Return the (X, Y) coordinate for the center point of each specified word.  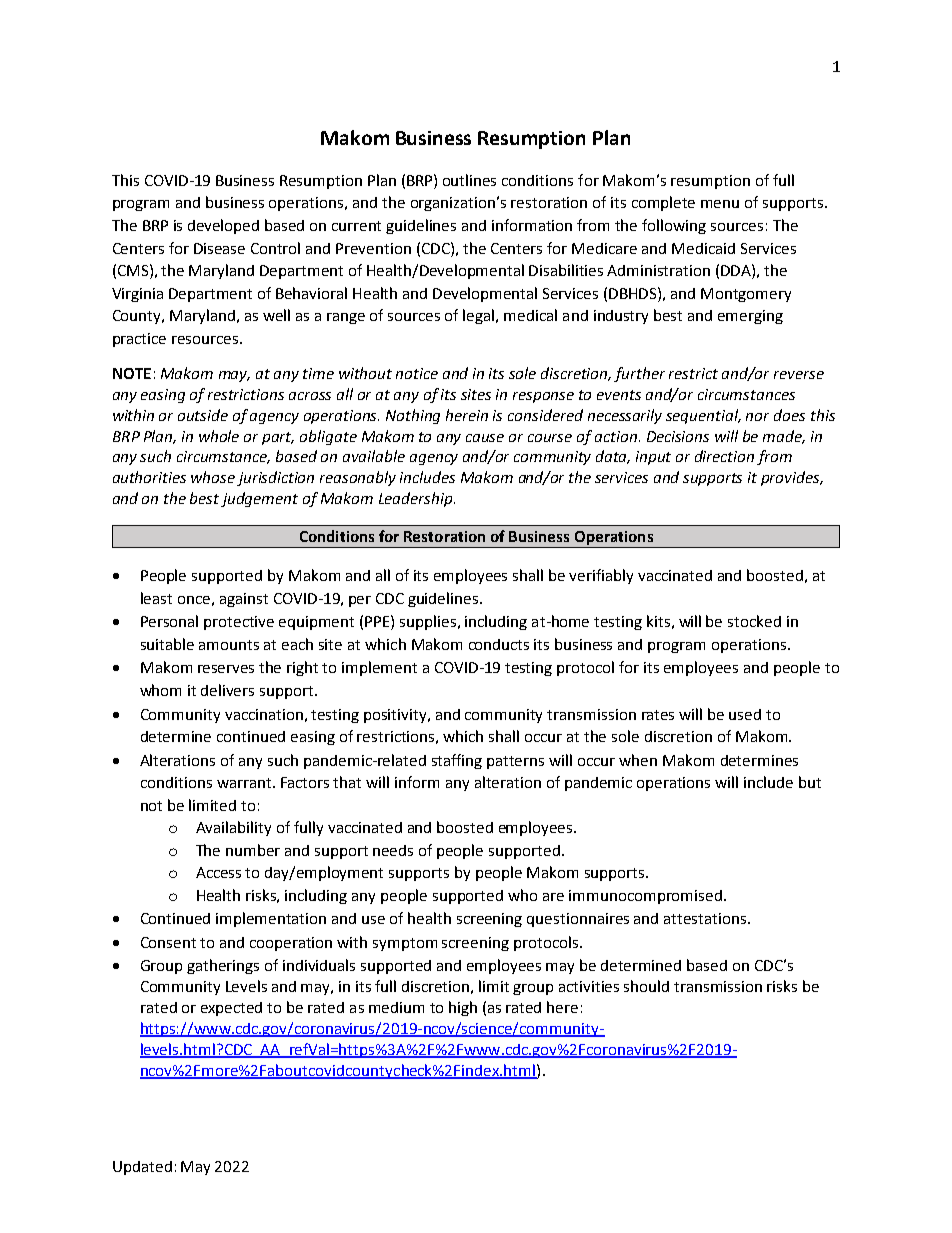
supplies (428, 622)
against (244, 600)
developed (223, 226)
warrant (245, 783)
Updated (142, 1168)
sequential (703, 416)
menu (720, 204)
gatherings (223, 966)
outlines (469, 180)
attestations (706, 918)
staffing (457, 761)
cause (485, 438)
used (745, 714)
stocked (754, 621)
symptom (405, 944)
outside (203, 415)
